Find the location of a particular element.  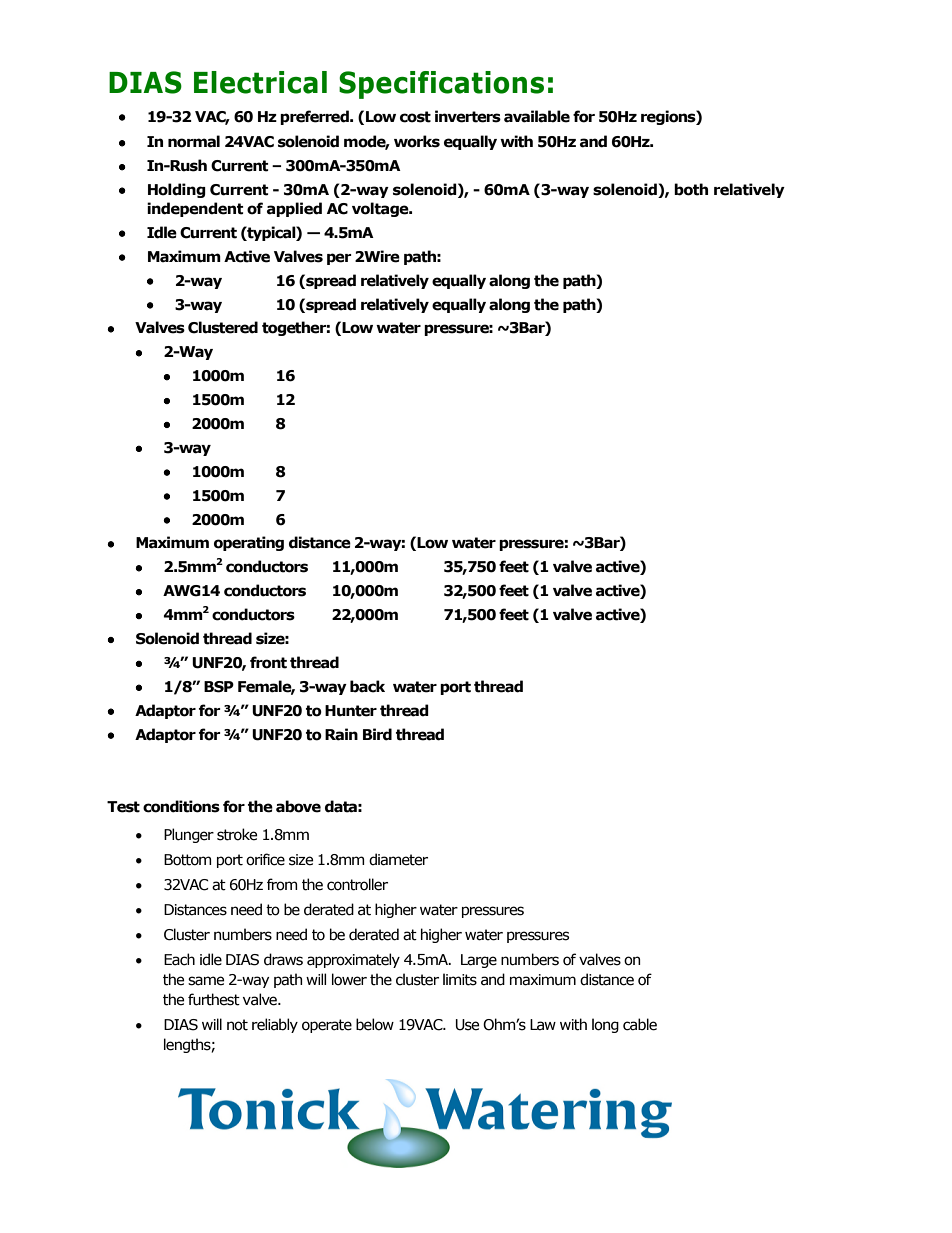

available is located at coordinates (537, 116).
